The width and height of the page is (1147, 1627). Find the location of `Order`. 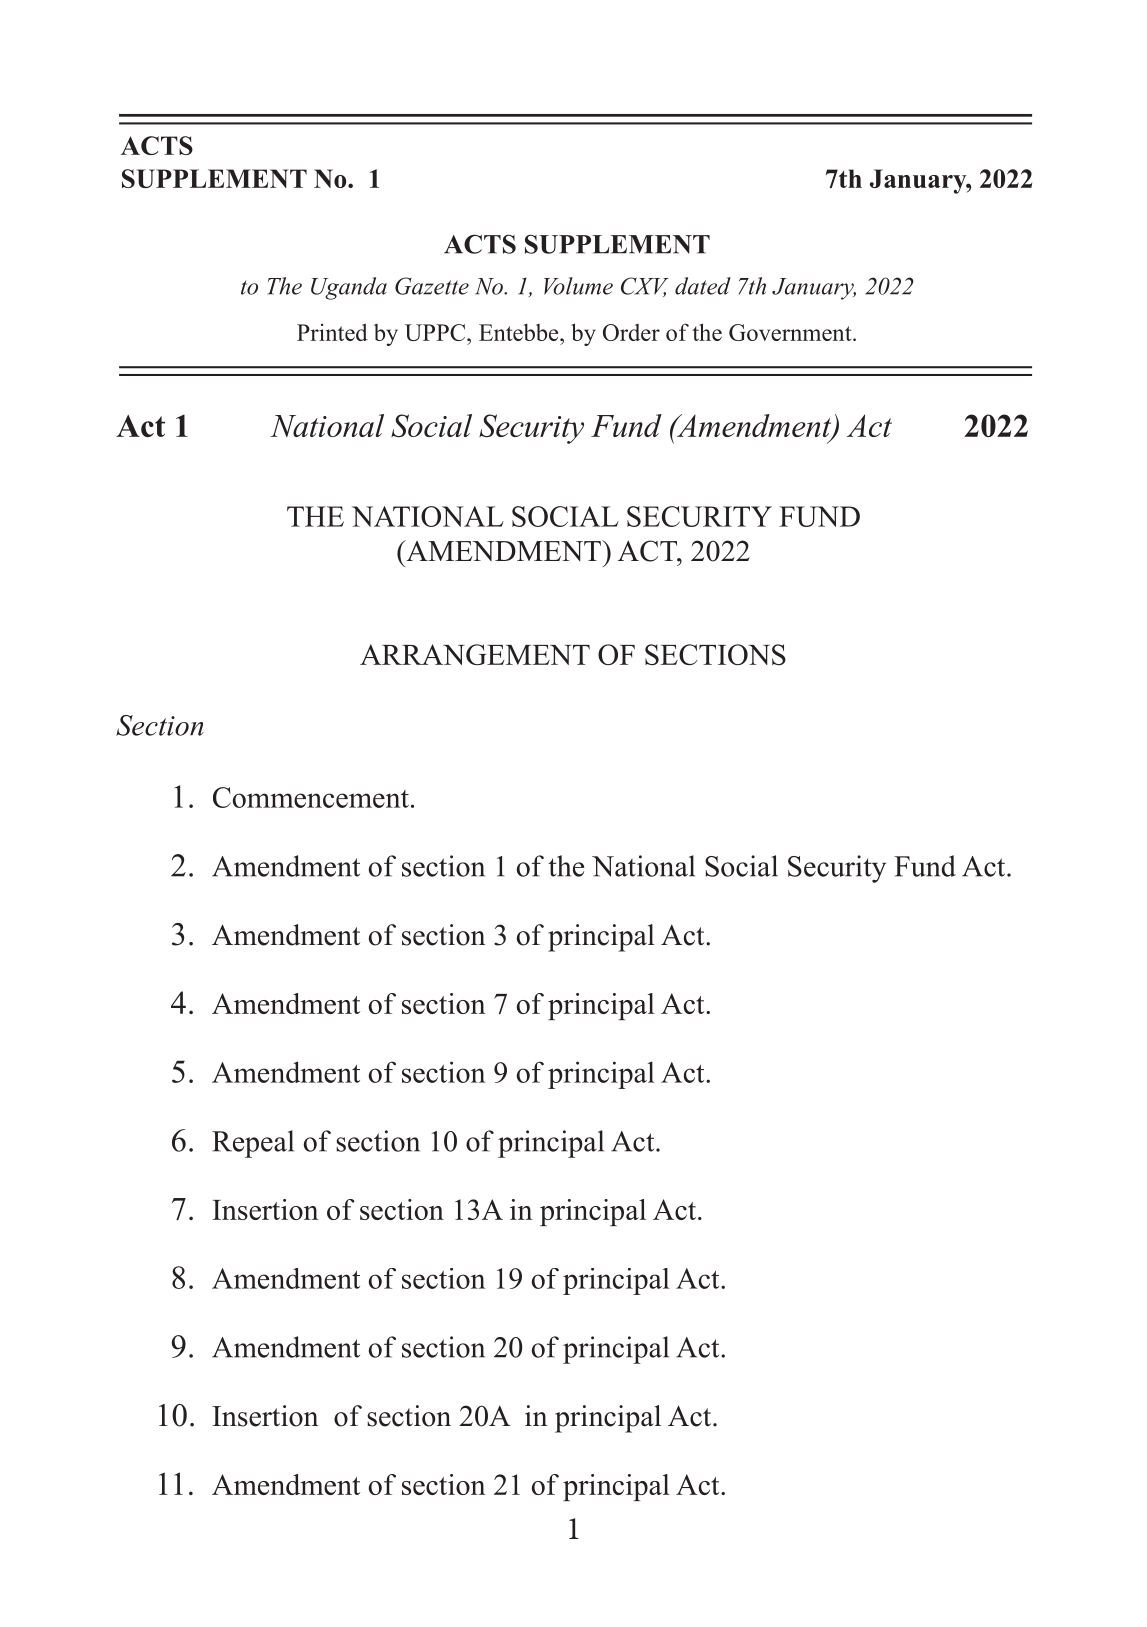

Order is located at coordinates (631, 332).
